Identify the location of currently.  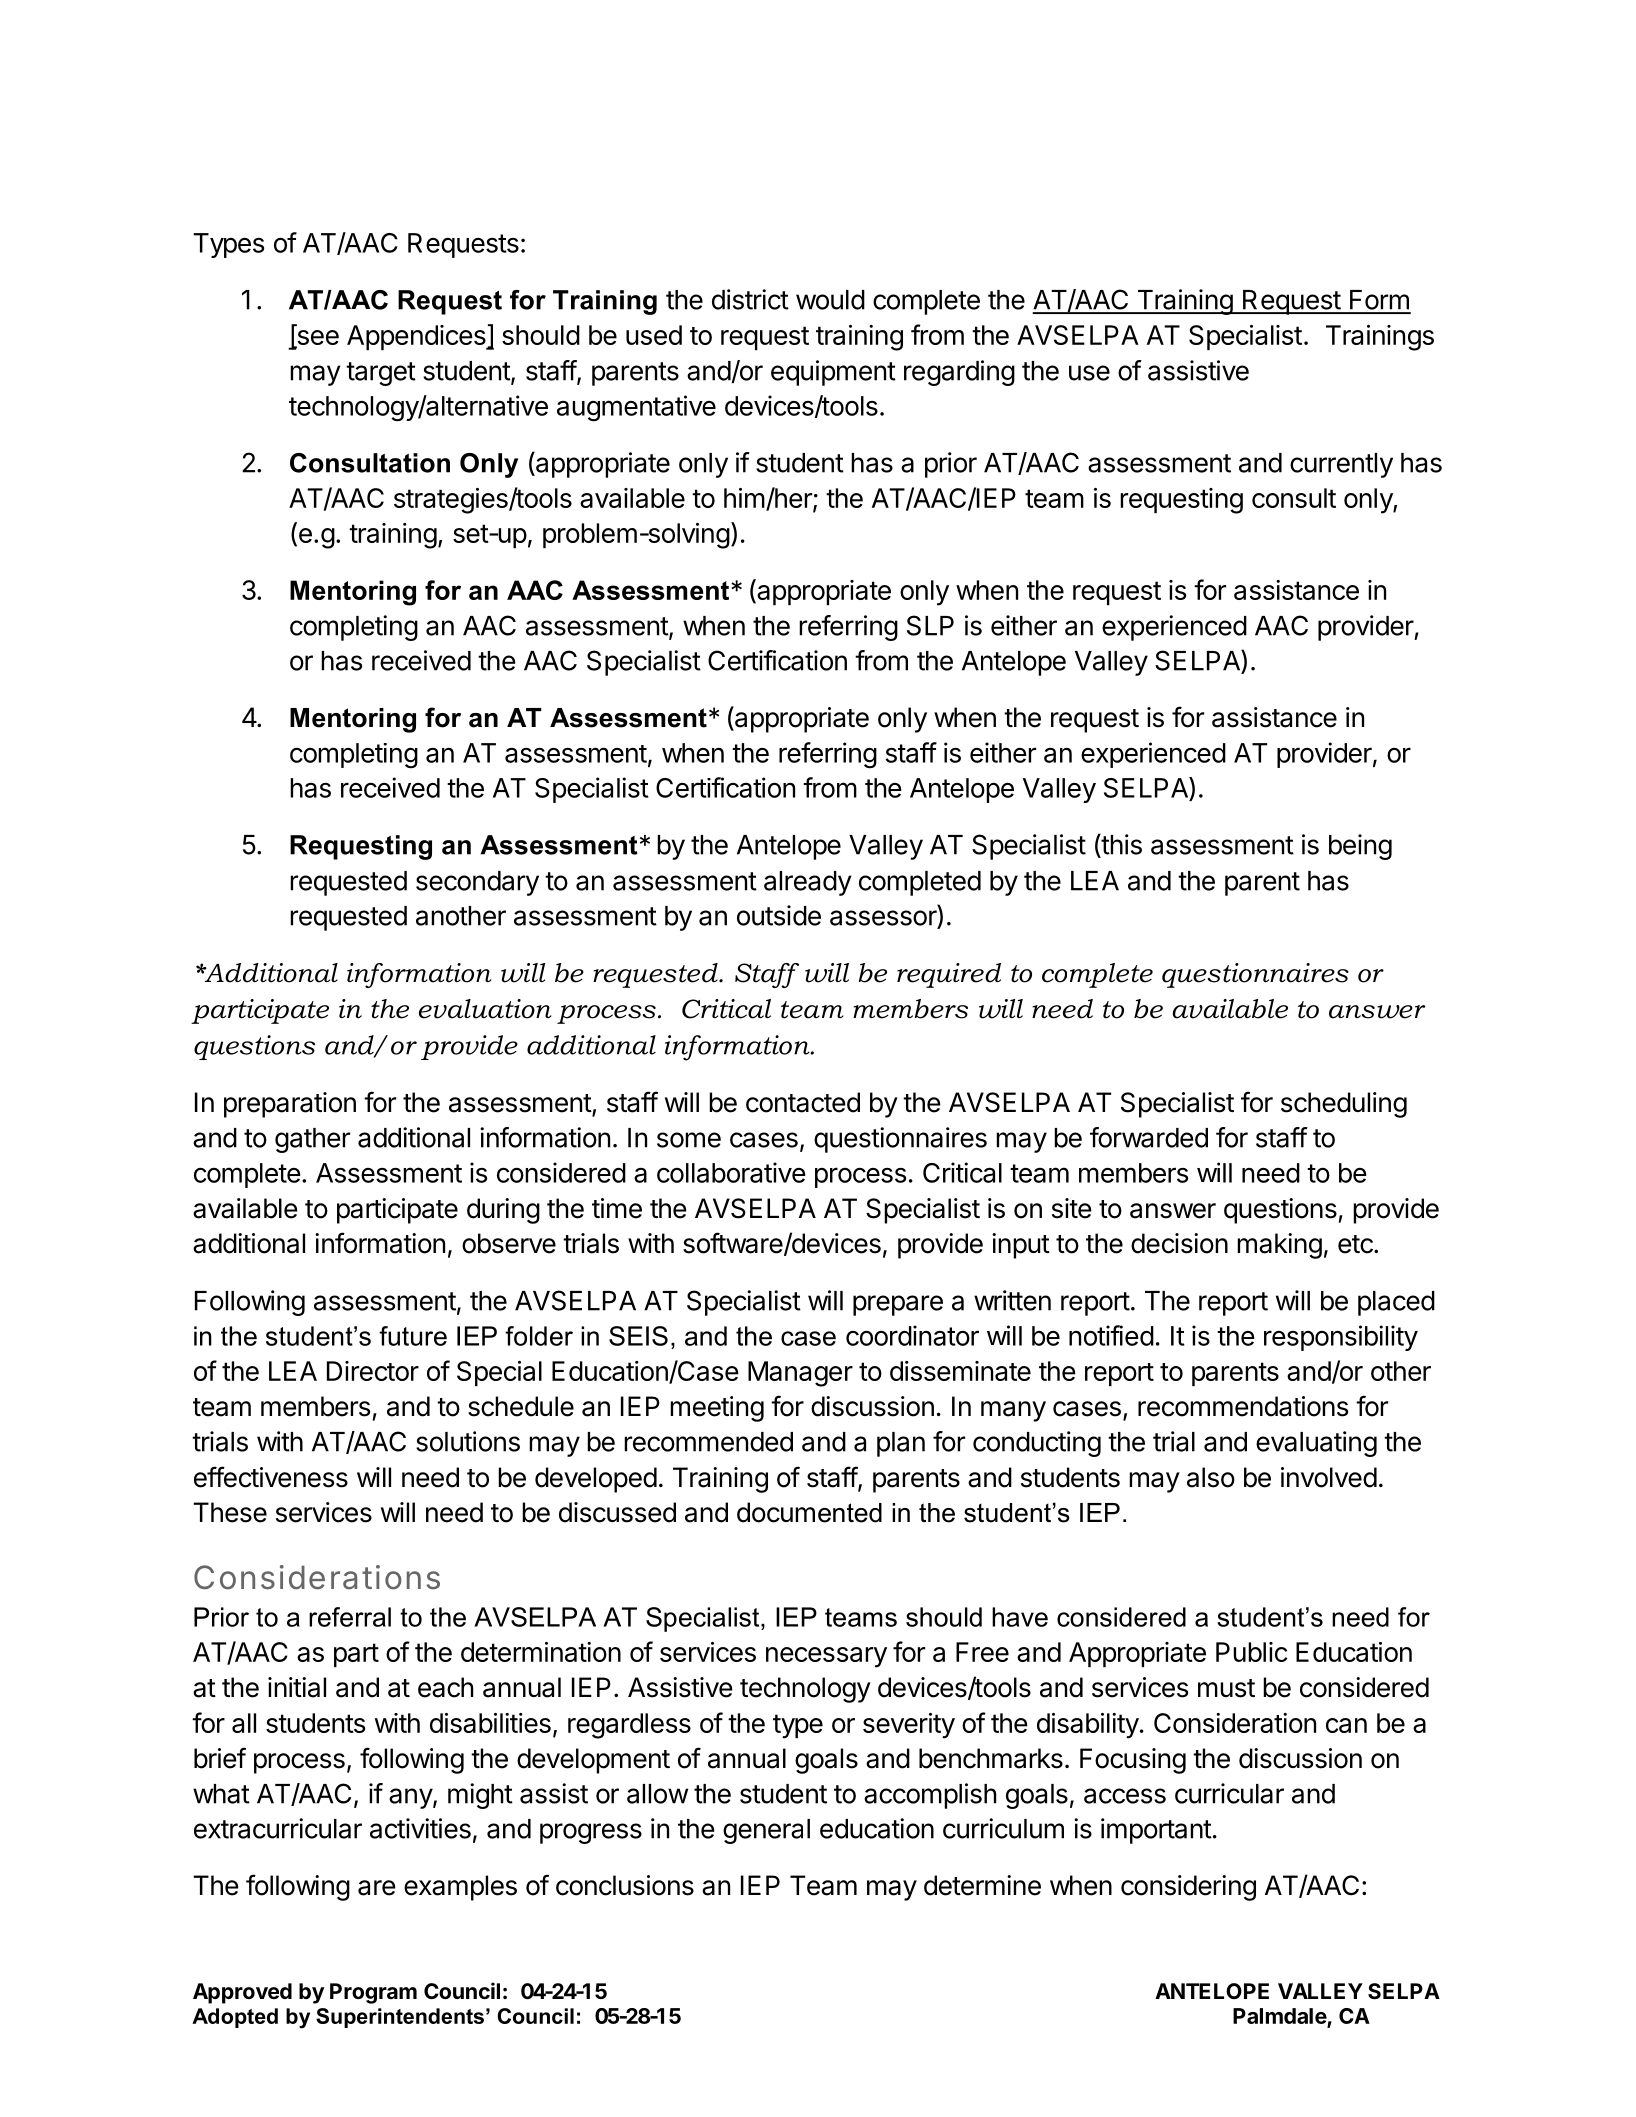
(1341, 465).
